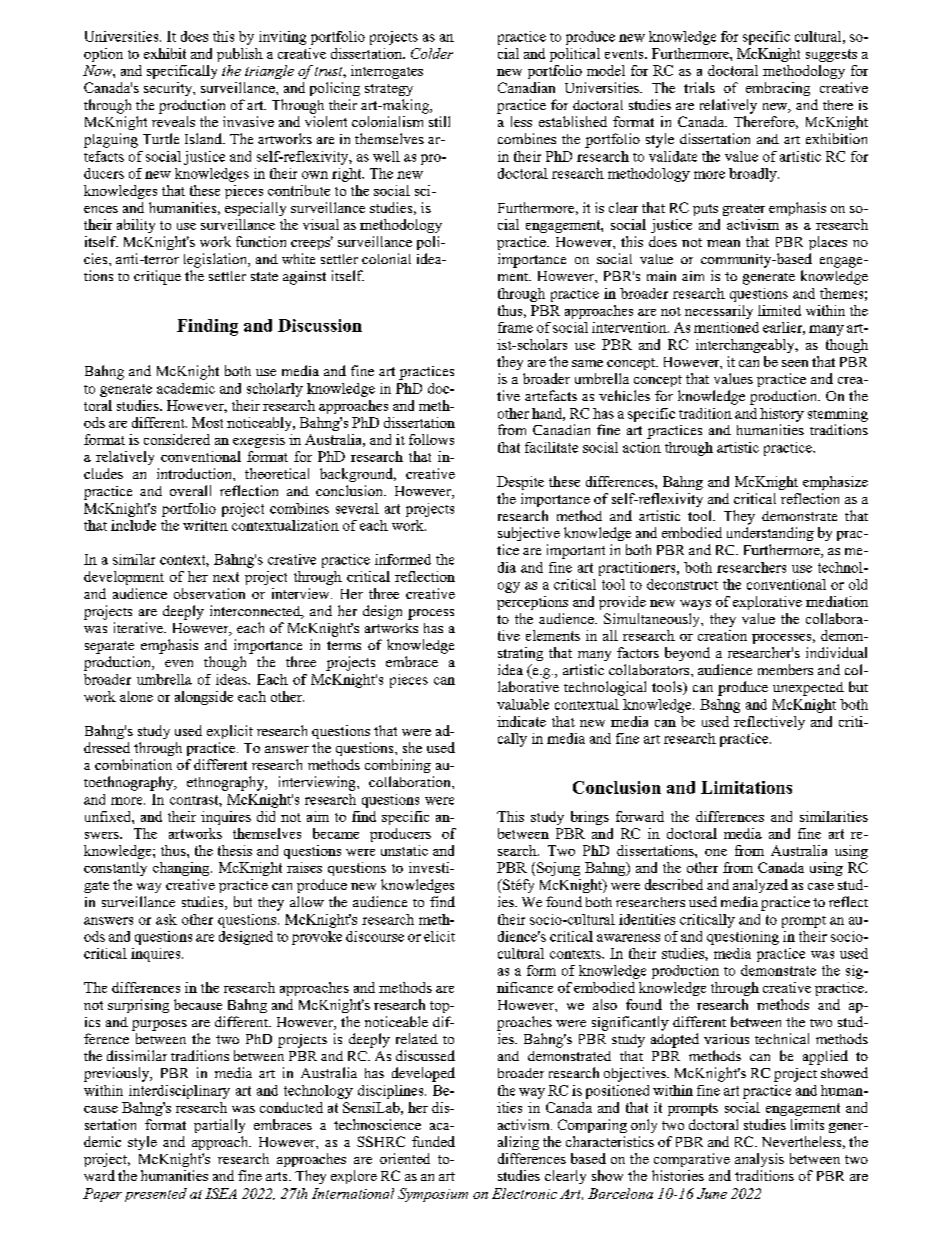 This screenshot has width=952, height=1233. Describe the element at coordinates (778, 89) in the screenshot. I see `embracing` at that location.
